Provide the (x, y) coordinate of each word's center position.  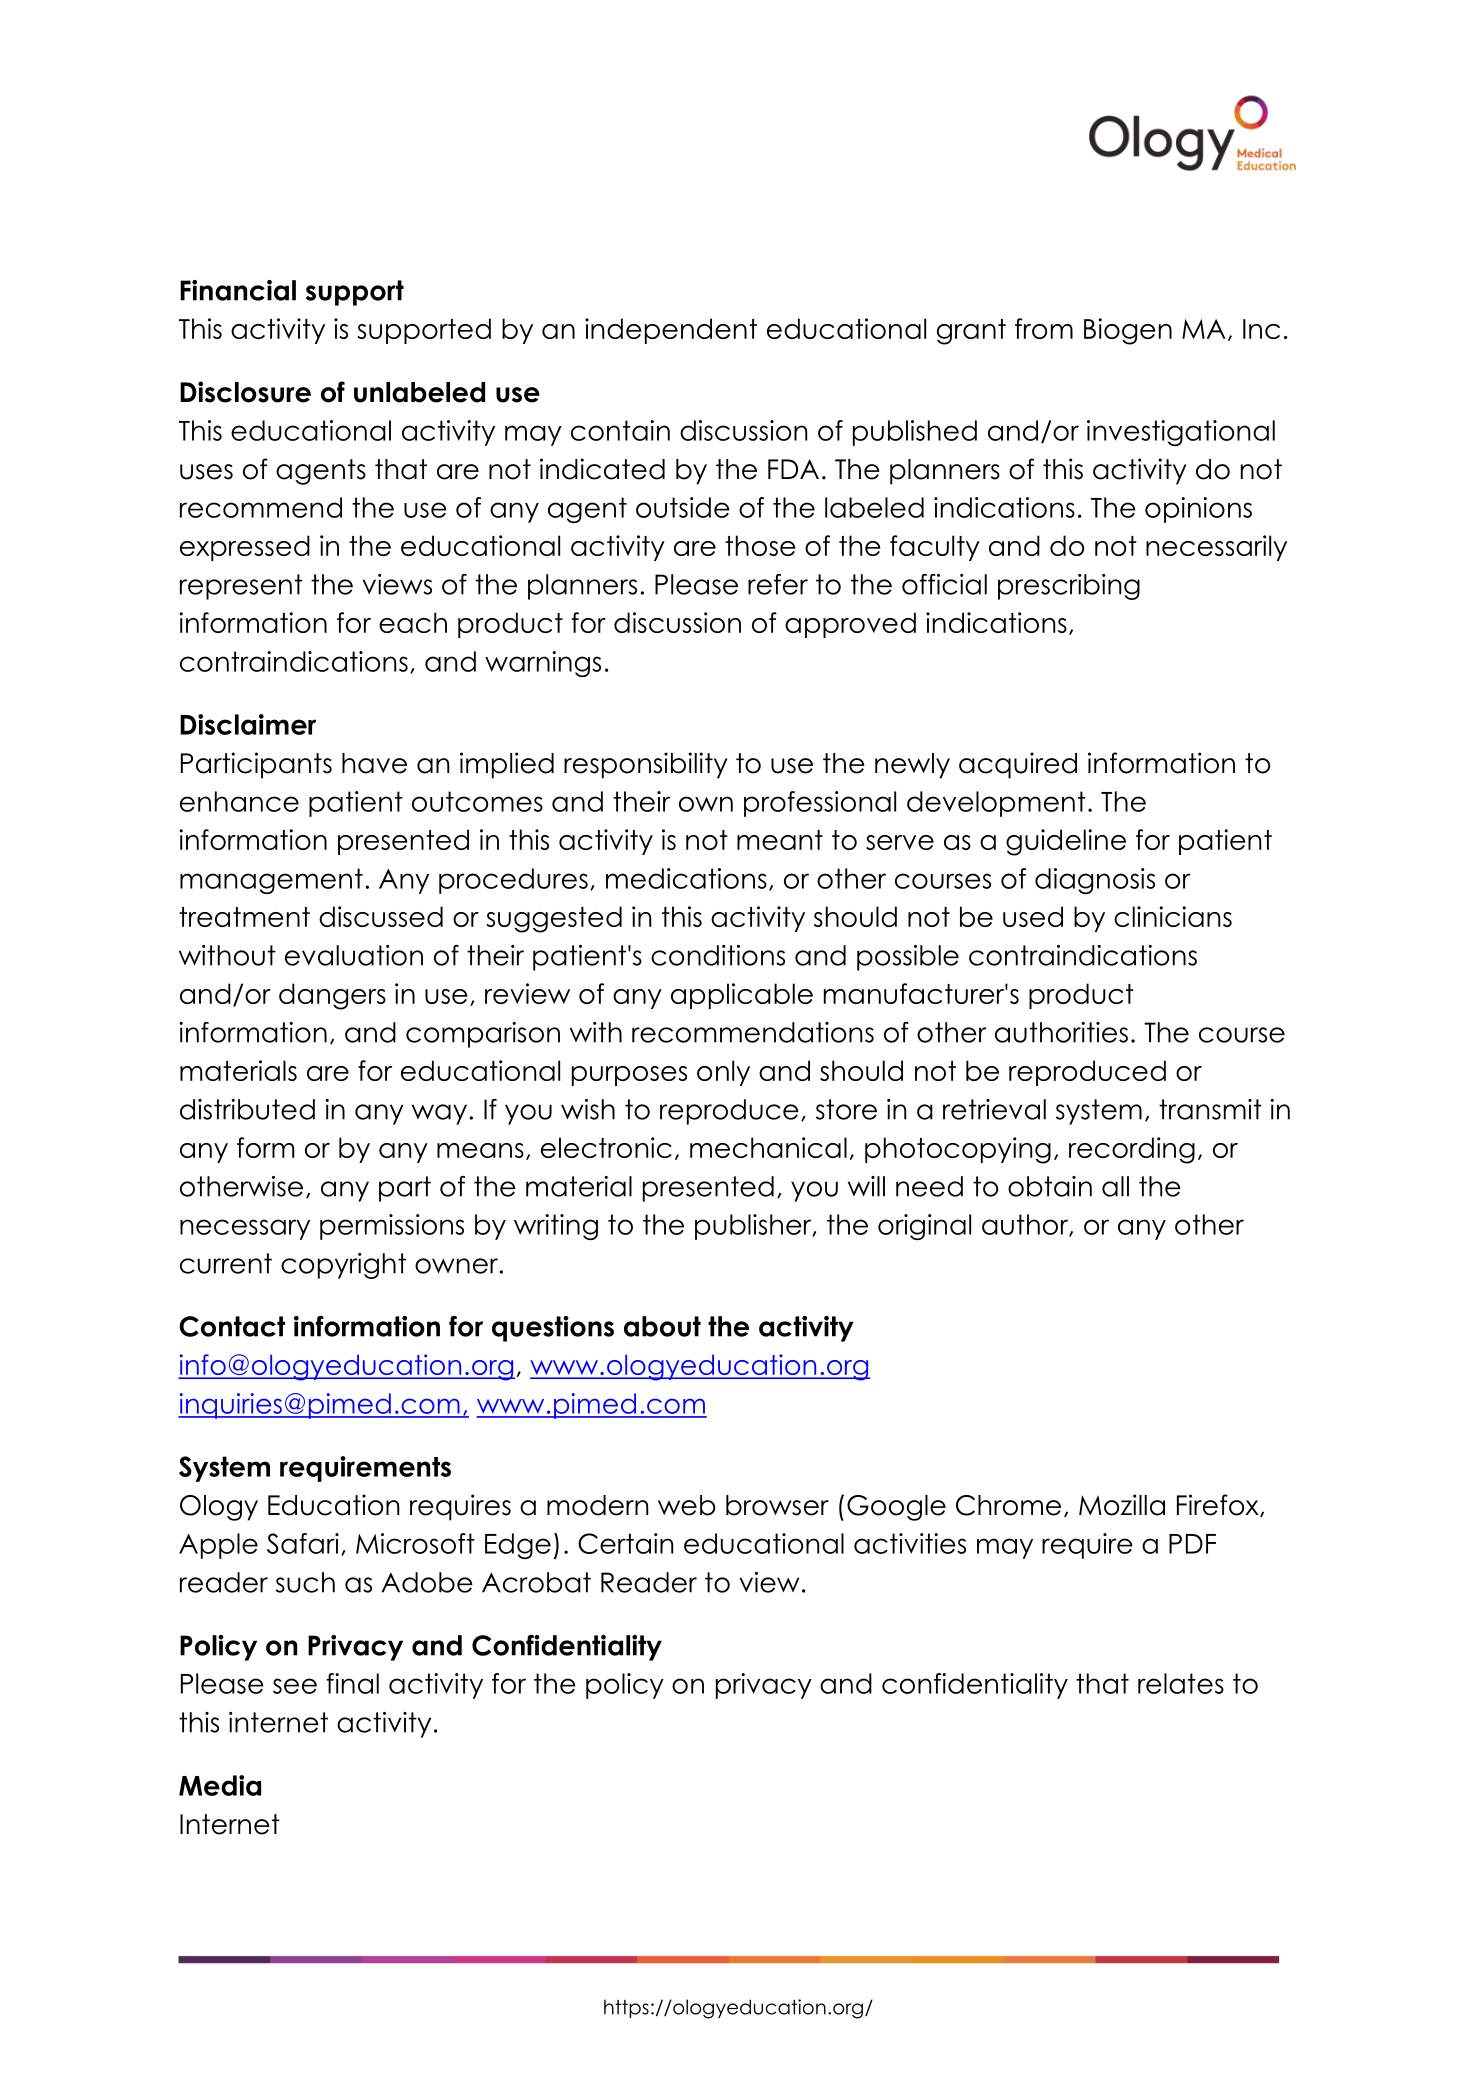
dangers (332, 996)
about (662, 1326)
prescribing (1069, 587)
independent (671, 331)
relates (1181, 1683)
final (352, 1683)
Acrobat (536, 1582)
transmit (1210, 1109)
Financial (238, 290)
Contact (232, 1326)
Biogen (1128, 331)
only (723, 1073)
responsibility (646, 765)
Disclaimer (248, 724)
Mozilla (1122, 1505)
